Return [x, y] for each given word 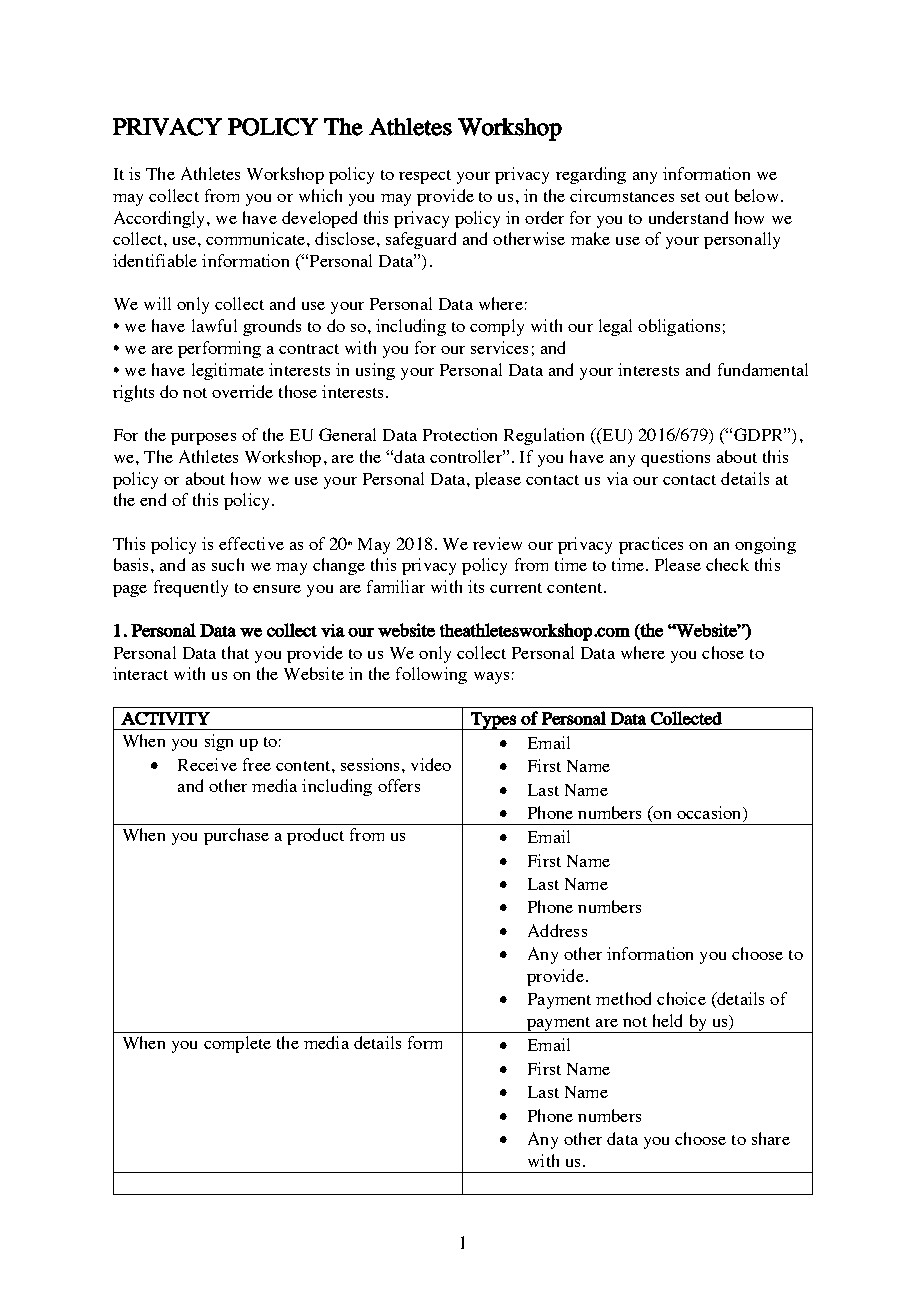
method [623, 998]
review [497, 543]
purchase [236, 836]
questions [675, 458]
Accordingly [161, 219]
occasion [710, 814]
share [771, 1138]
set [690, 197]
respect [425, 177]
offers [399, 785]
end [153, 499]
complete [237, 1044]
